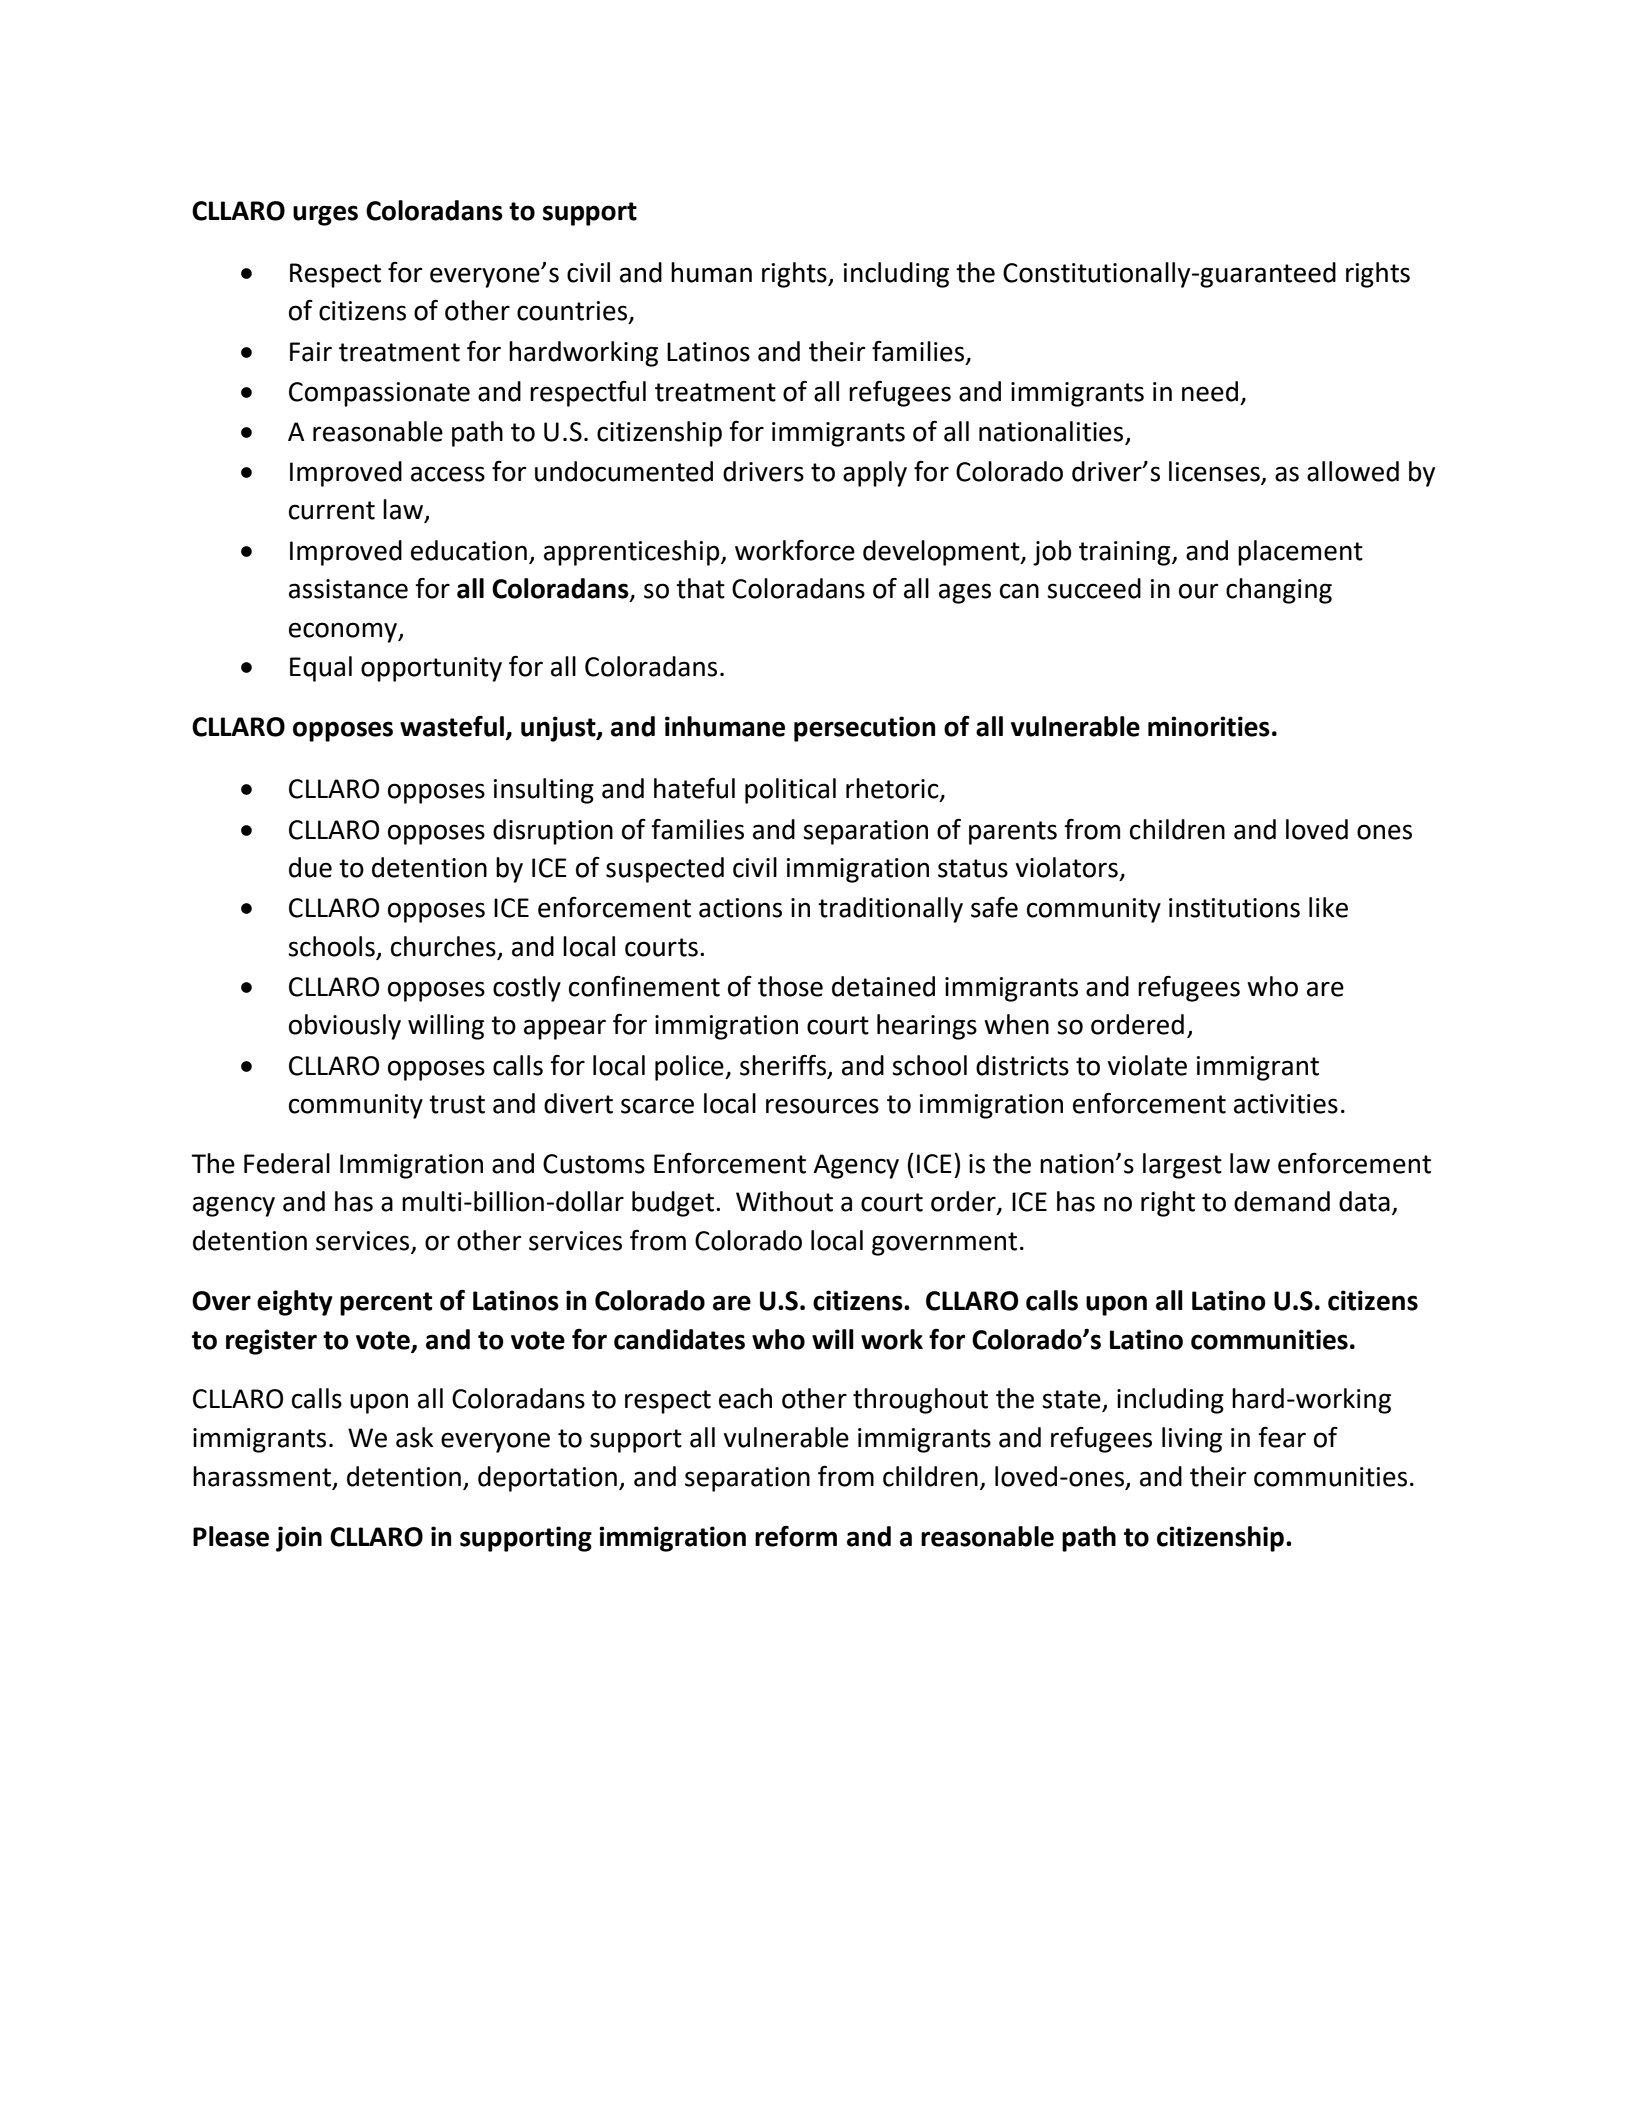  Describe the element at coordinates (784, 1201) in the screenshot. I see `Without` at that location.
